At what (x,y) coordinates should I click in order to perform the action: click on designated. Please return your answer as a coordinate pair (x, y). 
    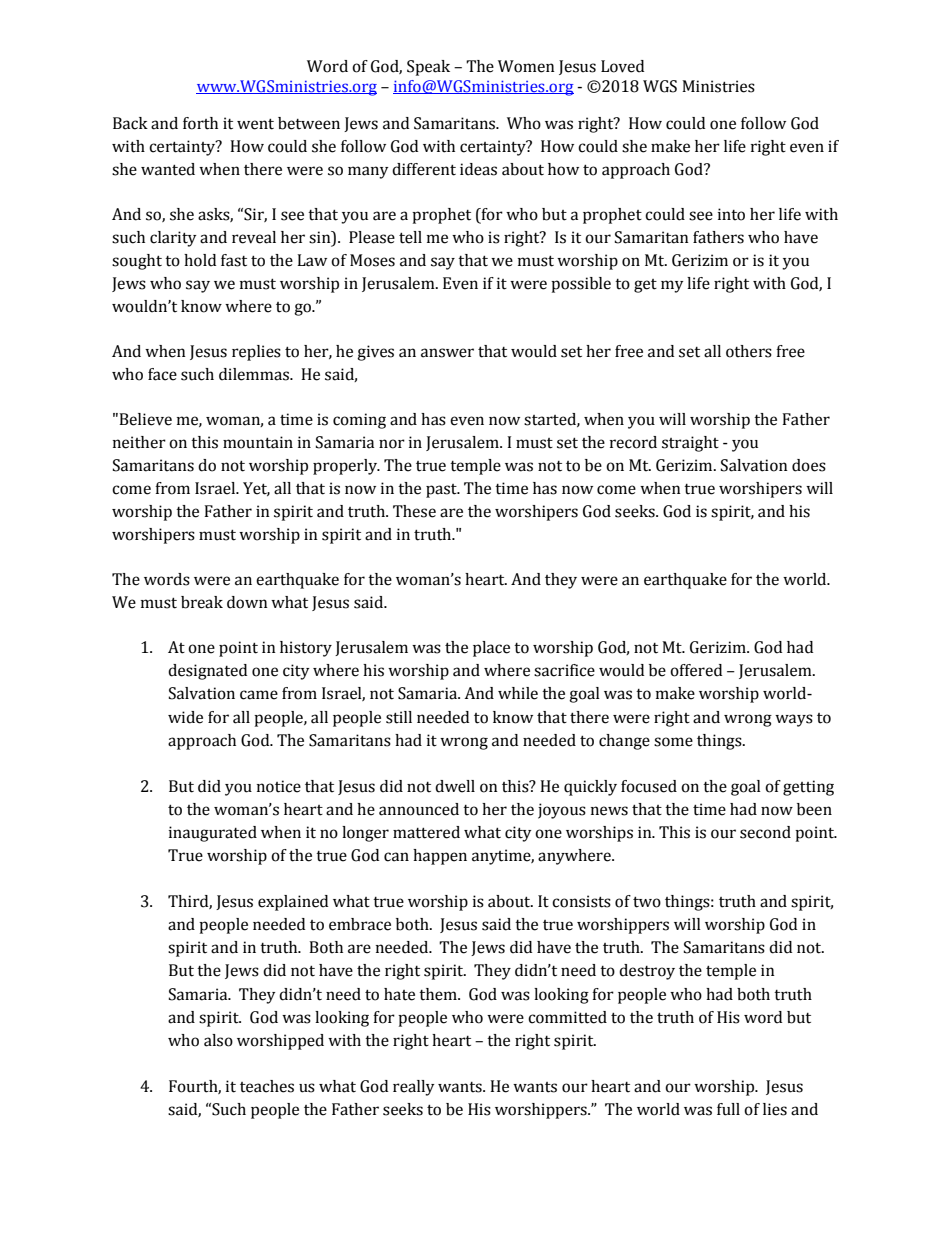
    Looking at the image, I should click on (207, 672).
